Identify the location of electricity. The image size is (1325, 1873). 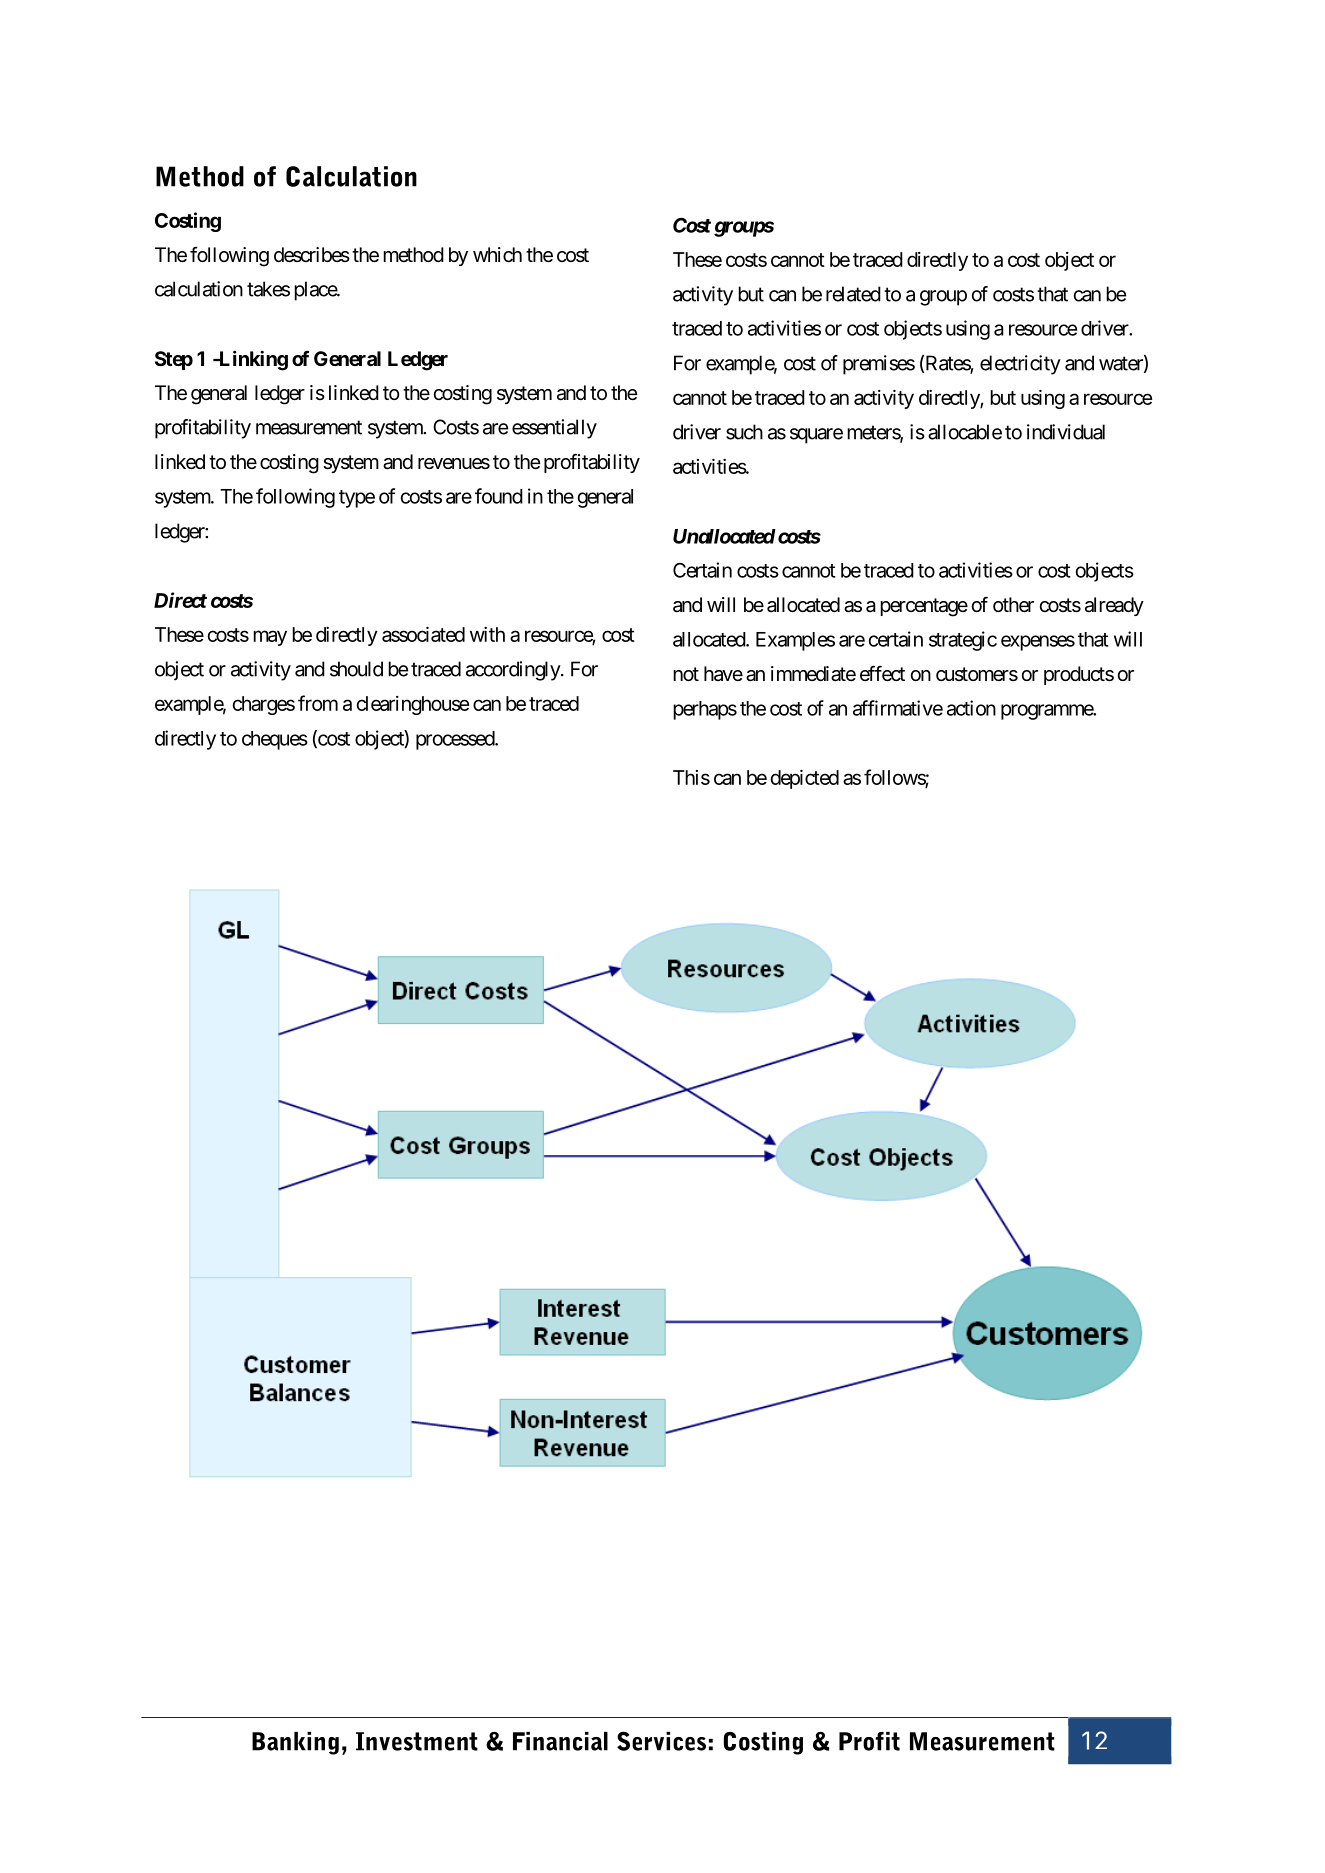
(1020, 365).
